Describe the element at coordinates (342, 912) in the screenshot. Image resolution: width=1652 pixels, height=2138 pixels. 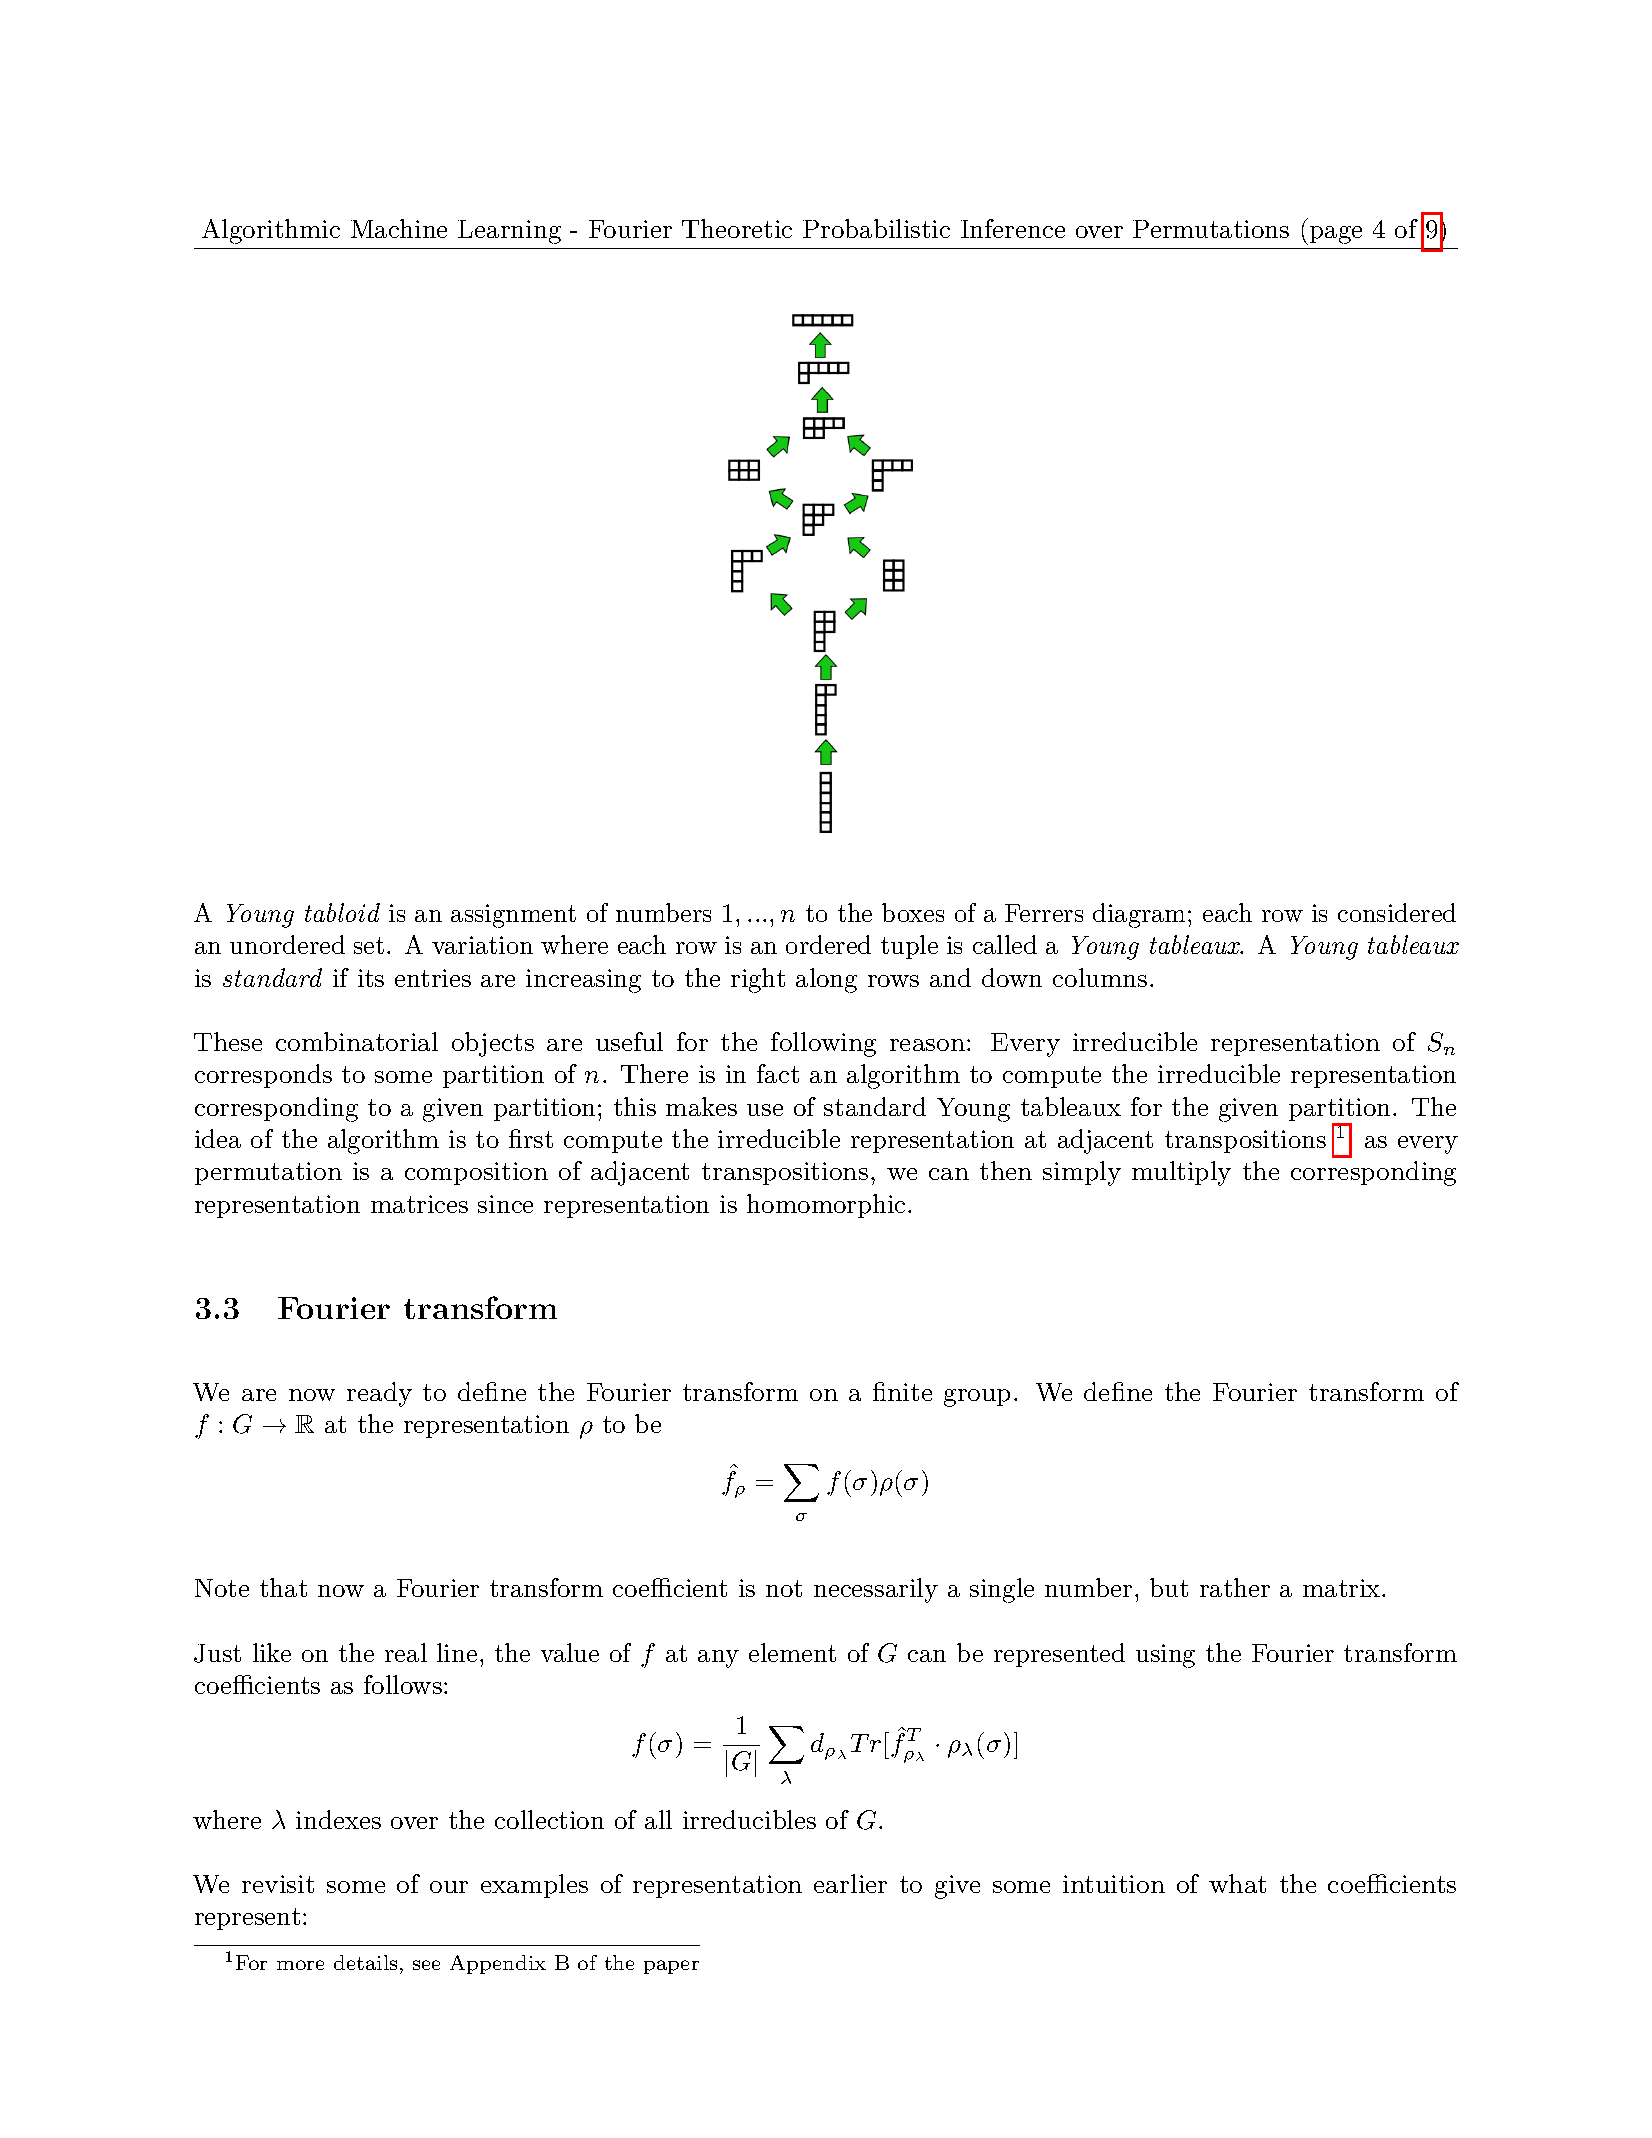
I see `tabloid` at that location.
